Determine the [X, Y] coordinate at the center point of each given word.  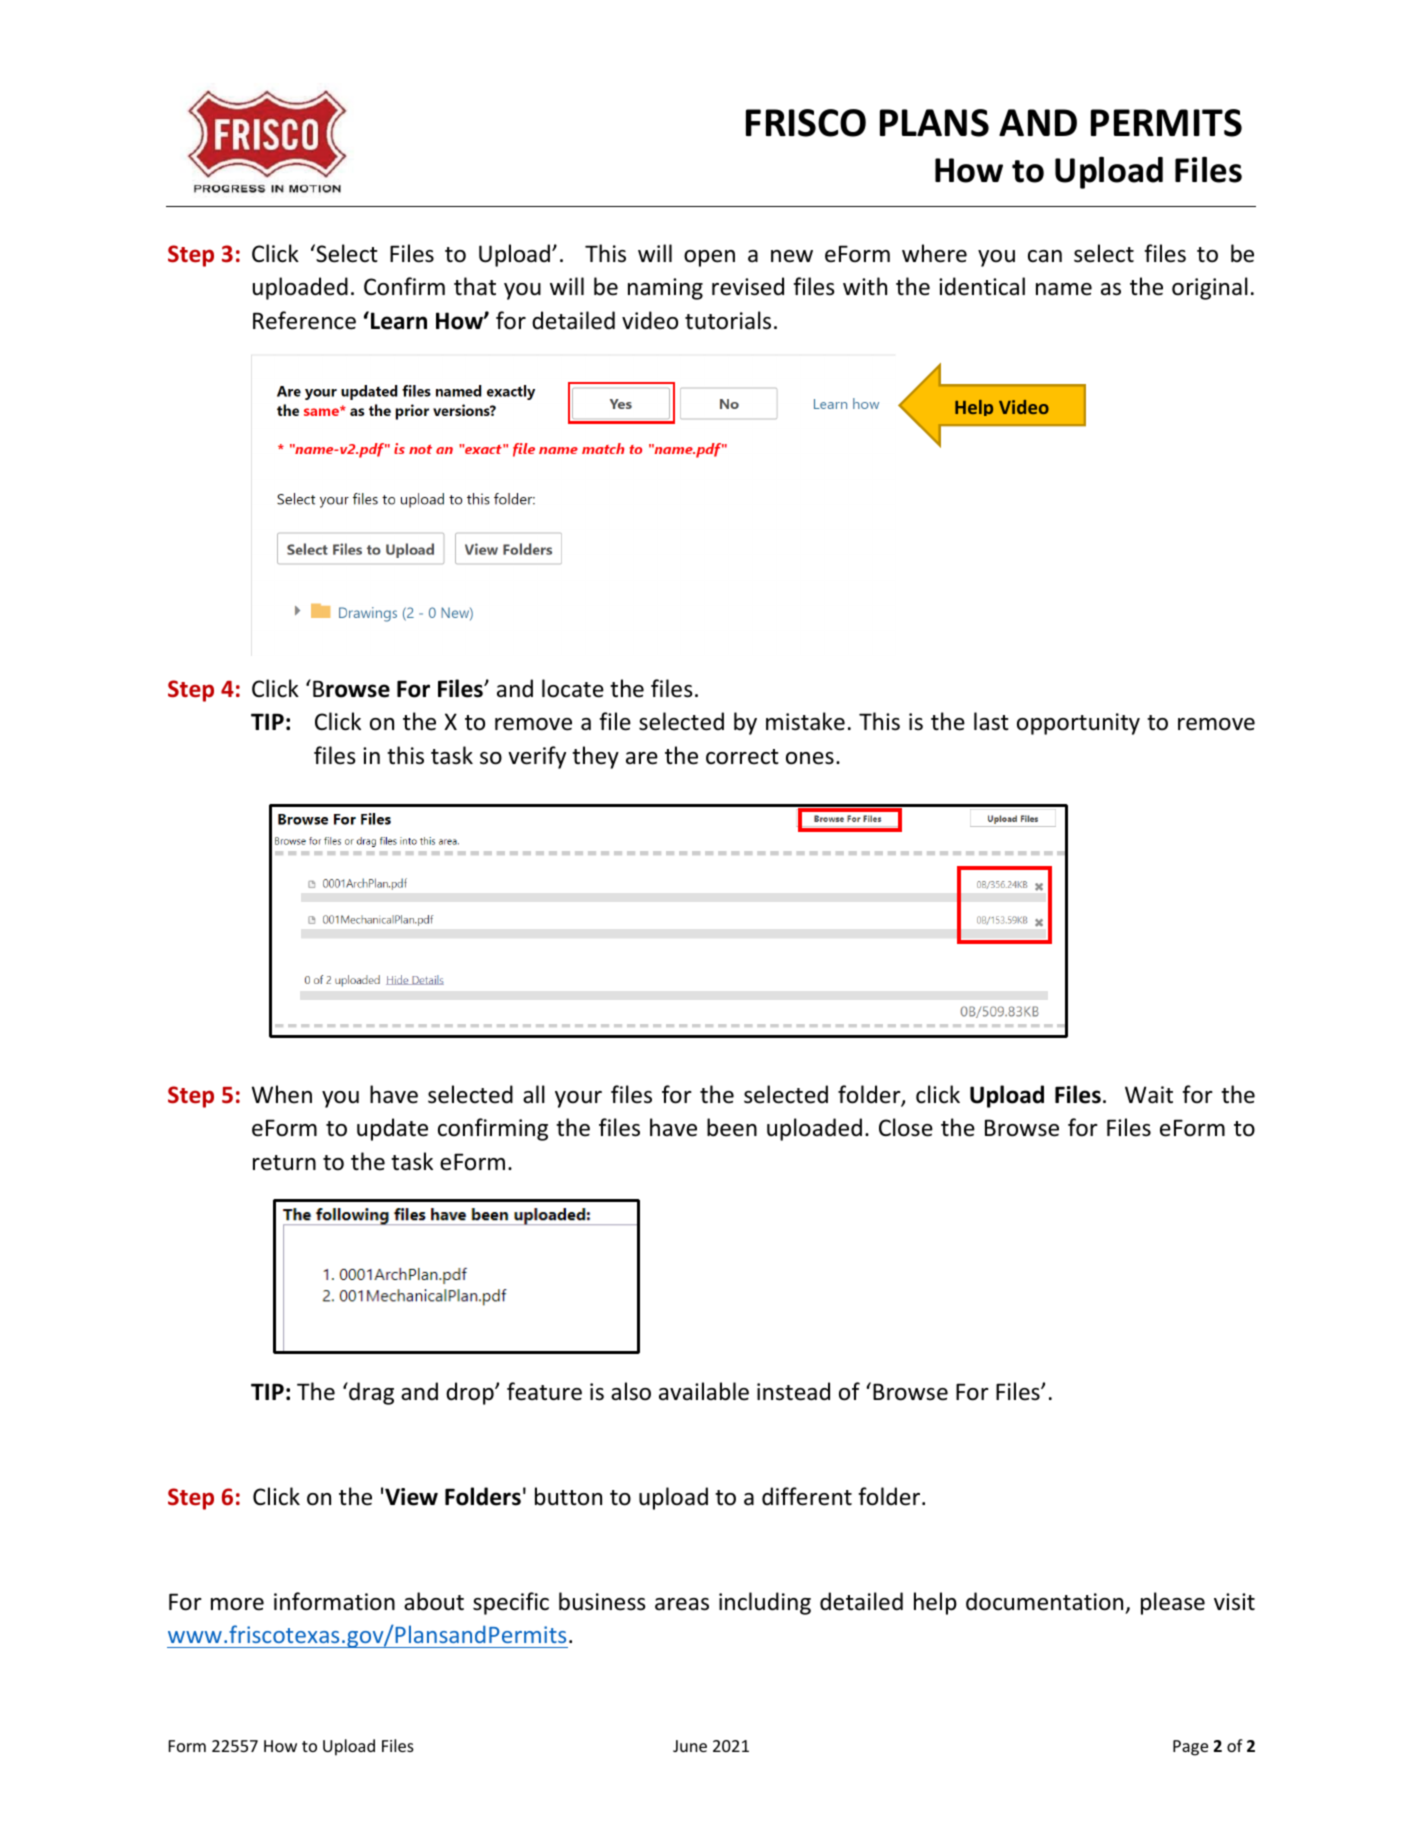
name [1064, 289]
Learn [399, 321]
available [704, 1391]
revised [748, 286]
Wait [1149, 1095]
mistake [805, 721]
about [434, 1601]
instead [793, 1391]
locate [573, 688]
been [732, 1127]
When [282, 1094]
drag [370, 1393]
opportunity [1078, 724]
